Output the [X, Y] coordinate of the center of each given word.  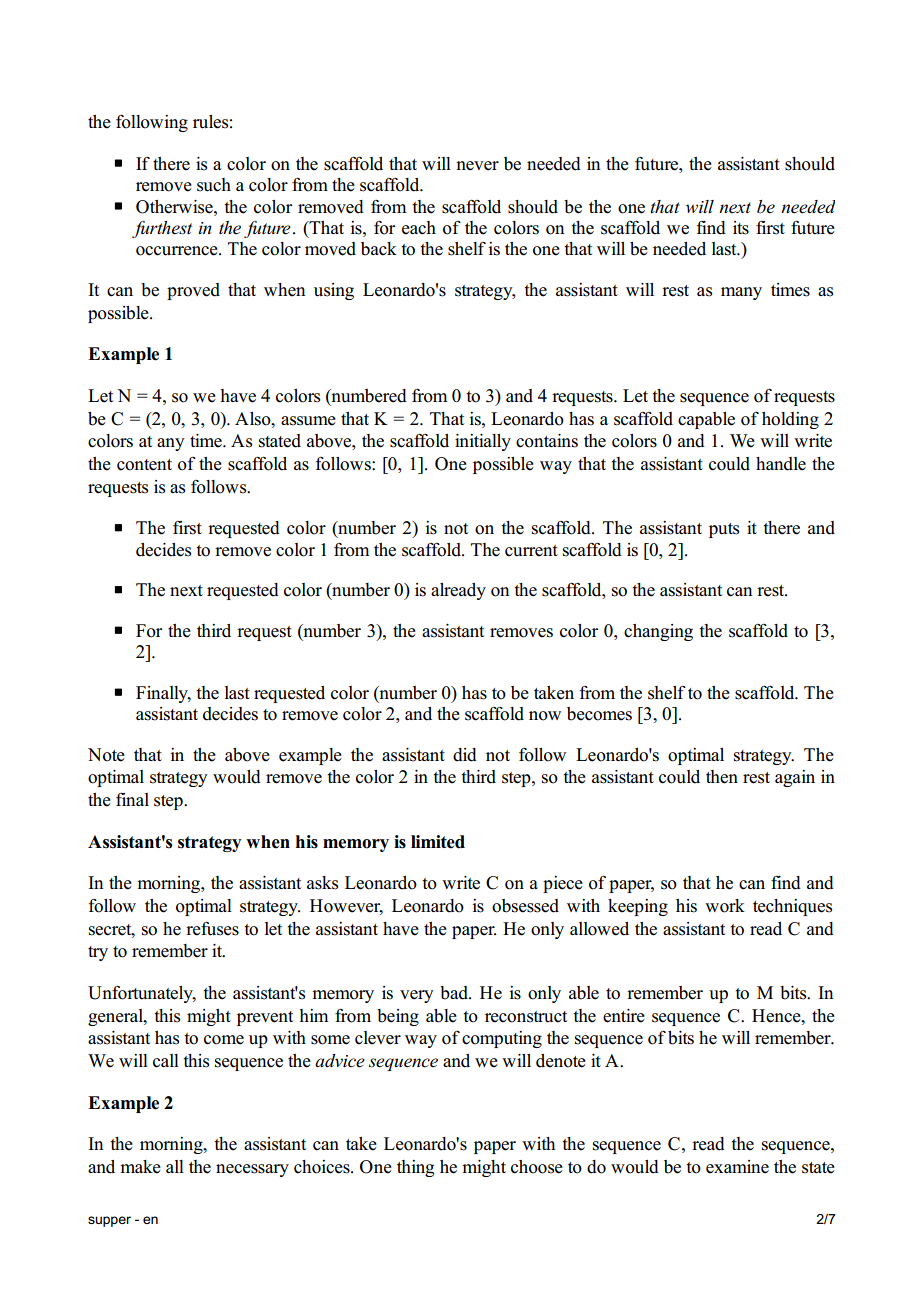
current [531, 551]
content [144, 465]
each [419, 228]
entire [624, 1016]
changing [658, 632]
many [741, 293]
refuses [212, 928]
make [140, 1167]
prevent [265, 1018]
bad [455, 993]
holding [790, 420]
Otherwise [175, 207]
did [465, 755]
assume [308, 421]
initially [483, 442]
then [722, 777]
